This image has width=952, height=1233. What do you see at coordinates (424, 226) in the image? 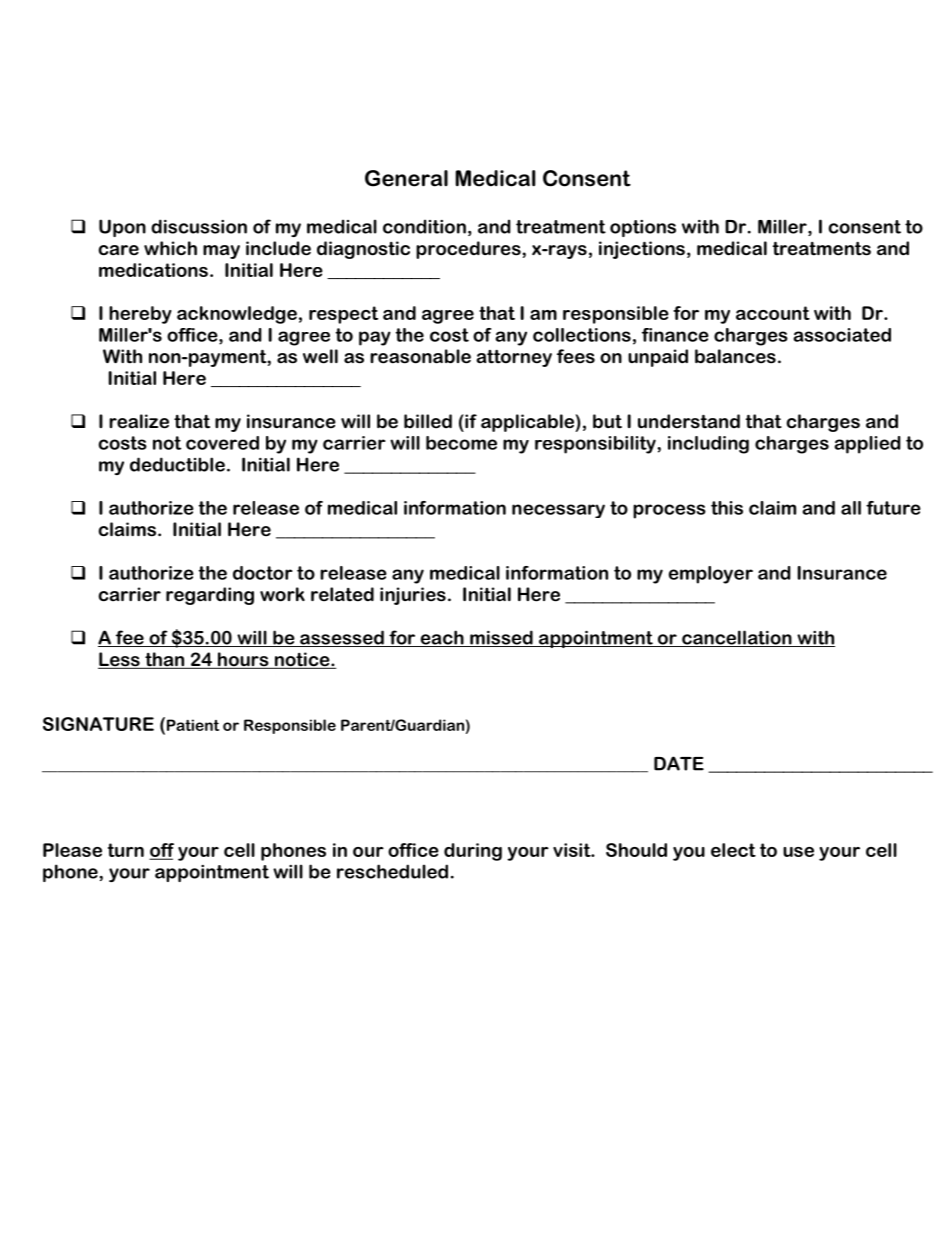
I see `condition` at bounding box center [424, 226].
